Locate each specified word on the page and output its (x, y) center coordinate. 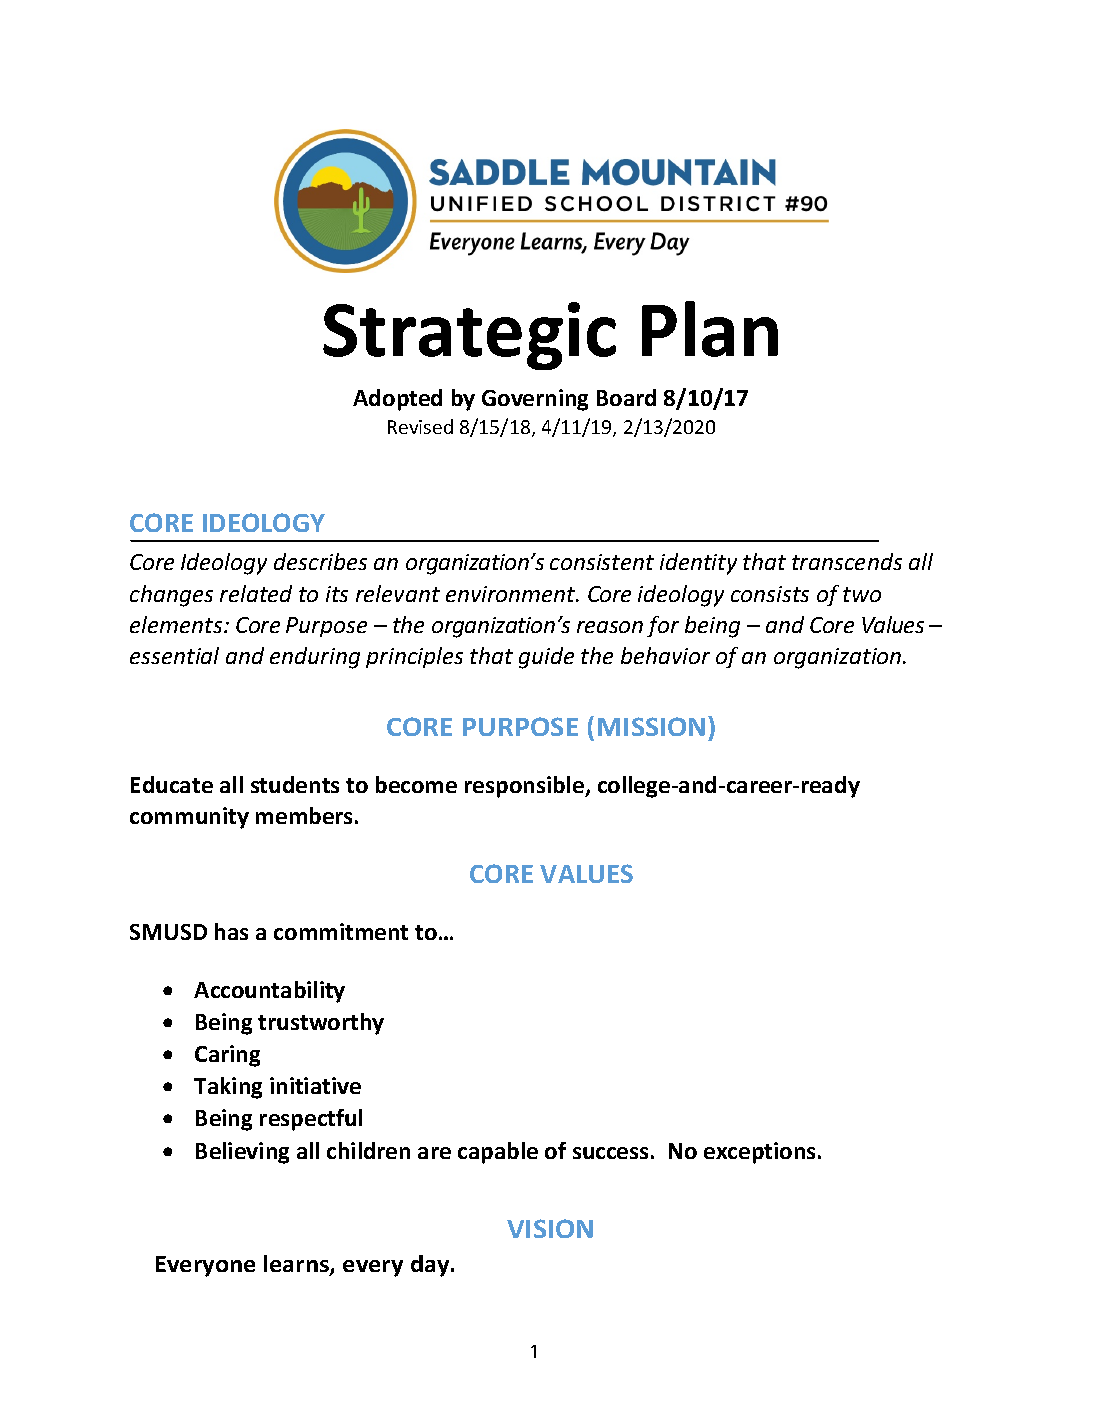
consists (770, 594)
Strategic (469, 336)
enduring (315, 658)
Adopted (397, 400)
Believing (242, 1153)
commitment (341, 931)
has (231, 931)
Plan (710, 329)
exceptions (759, 1153)
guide (546, 658)
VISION (550, 1228)
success (610, 1153)
